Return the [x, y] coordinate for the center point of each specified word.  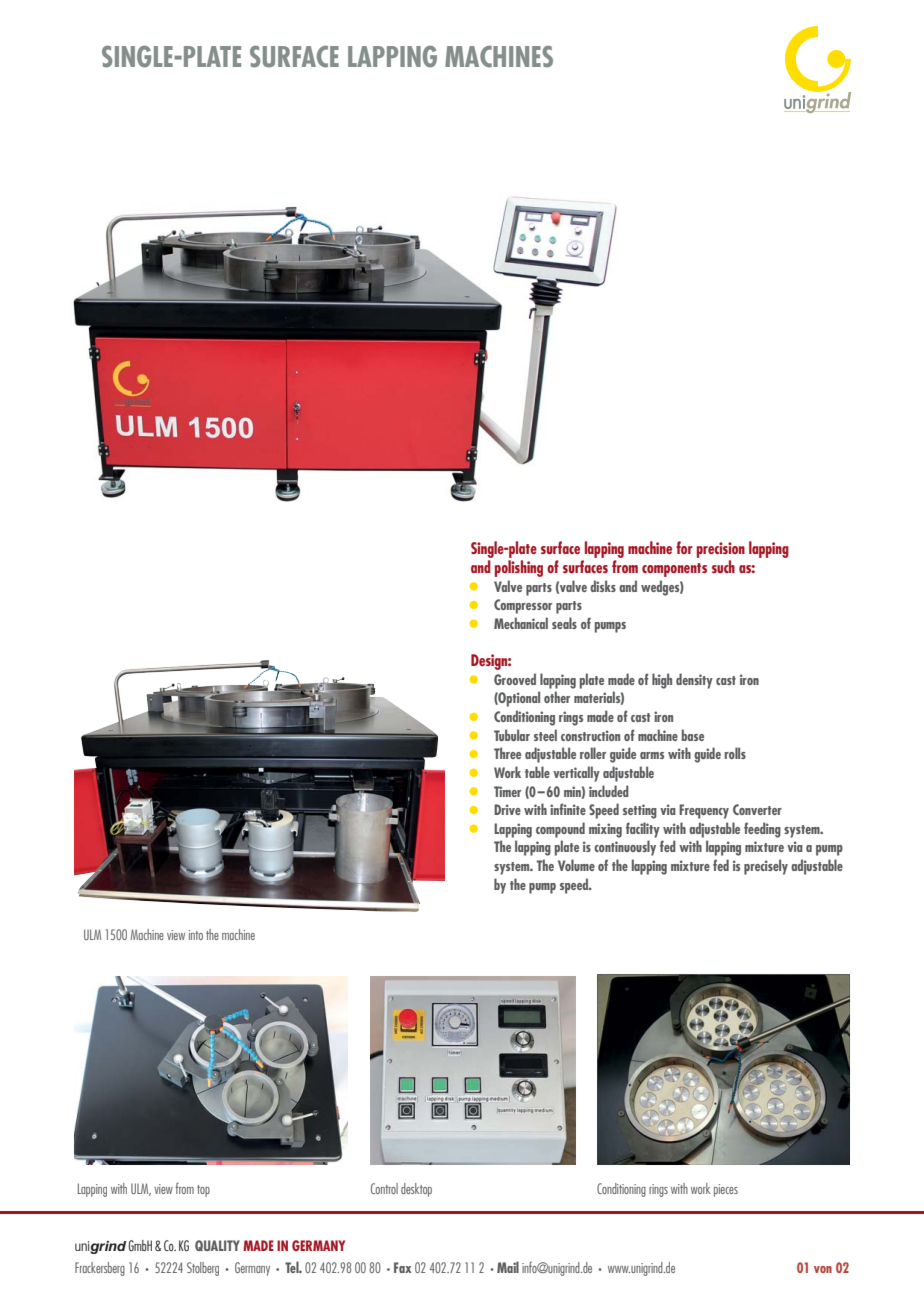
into [196, 935]
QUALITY [217, 1245]
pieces [726, 1190]
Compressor [523, 606]
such [723, 566]
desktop [416, 1190]
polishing [519, 568]
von [823, 1269]
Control [384, 1188]
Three [507, 753]
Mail [508, 1267]
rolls [735, 753]
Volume [576, 865]
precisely [766, 867]
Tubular [512, 735]
